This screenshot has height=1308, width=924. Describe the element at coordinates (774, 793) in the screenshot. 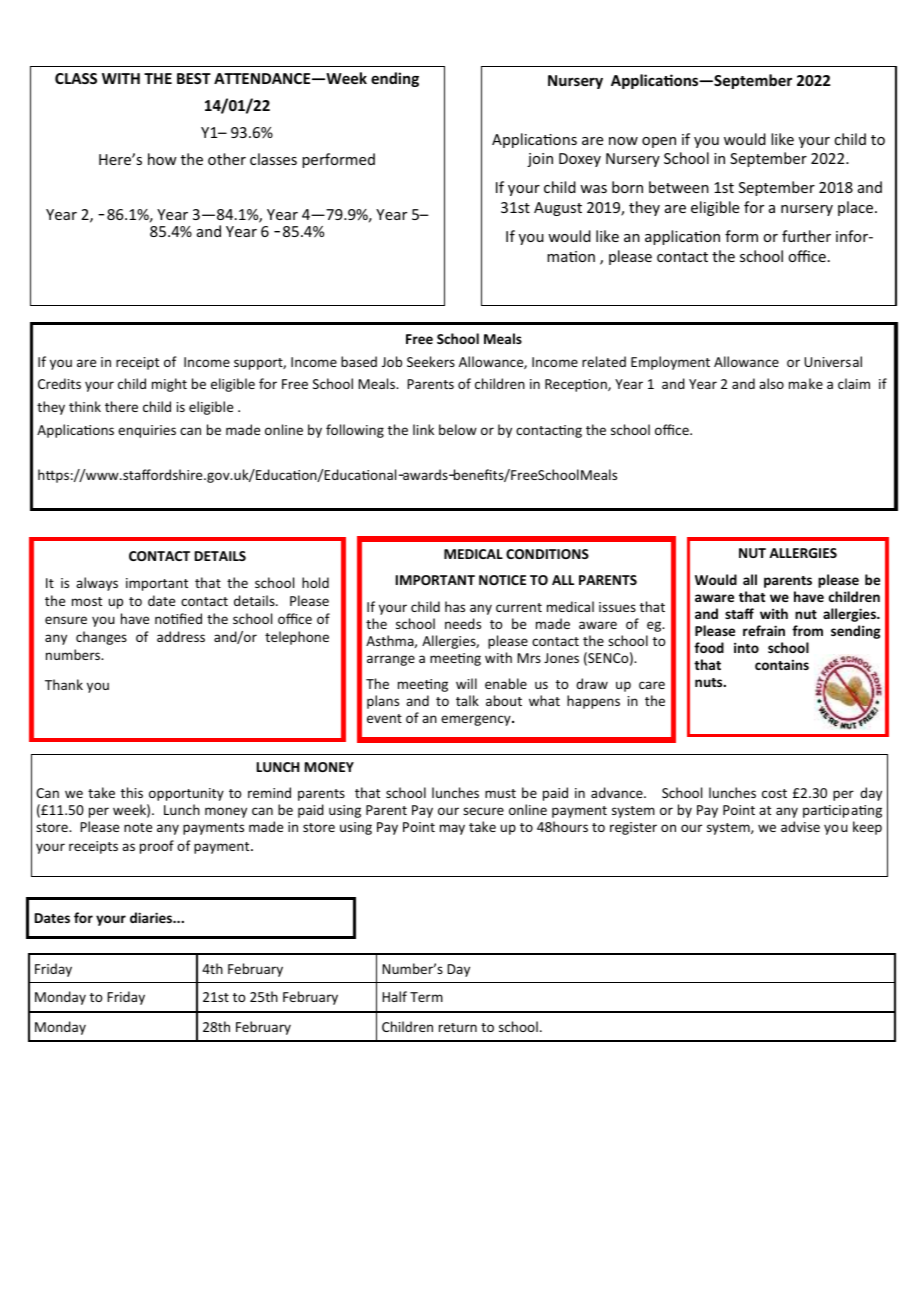

I see `cost` at that location.
